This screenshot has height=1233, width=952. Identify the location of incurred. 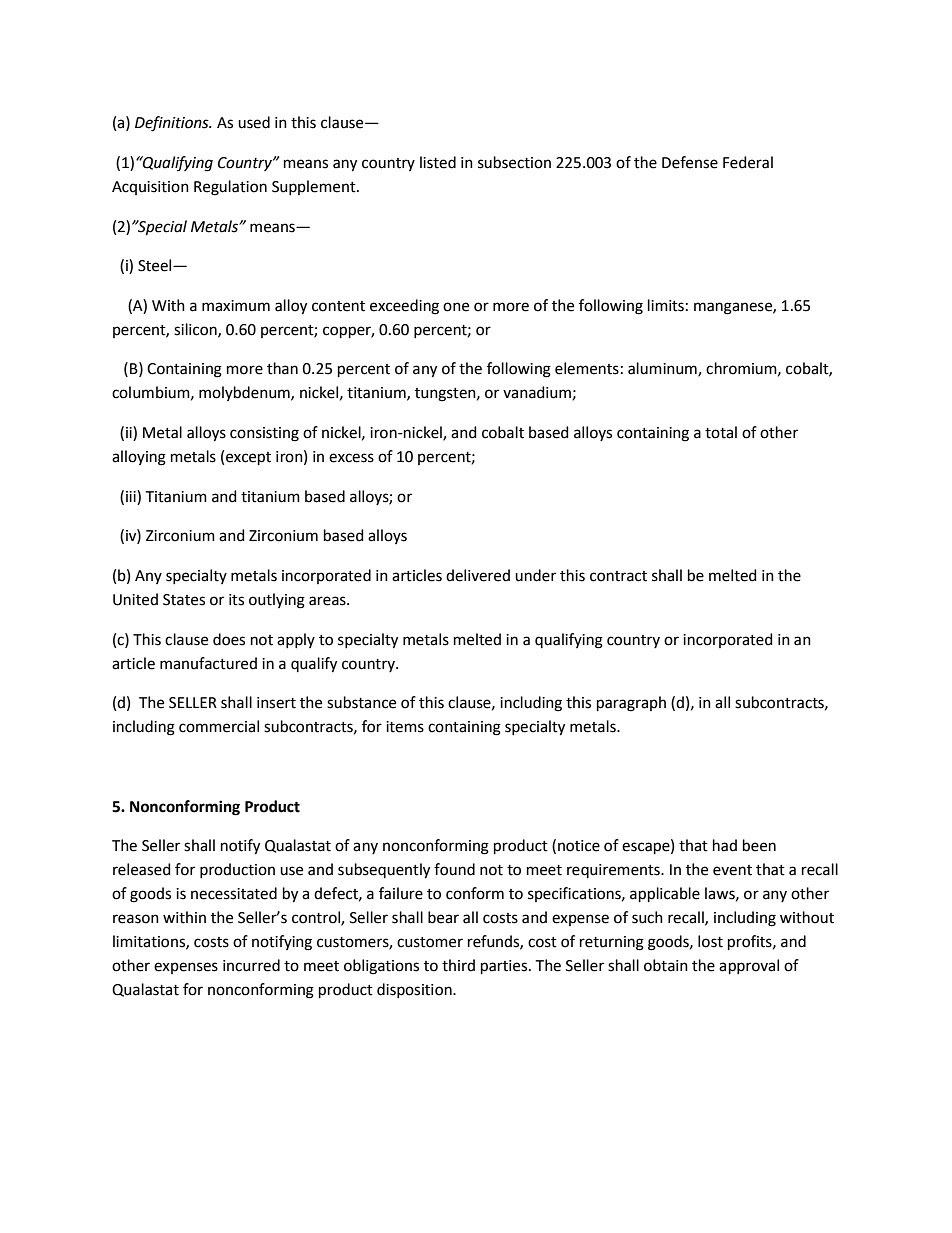
(251, 965).
